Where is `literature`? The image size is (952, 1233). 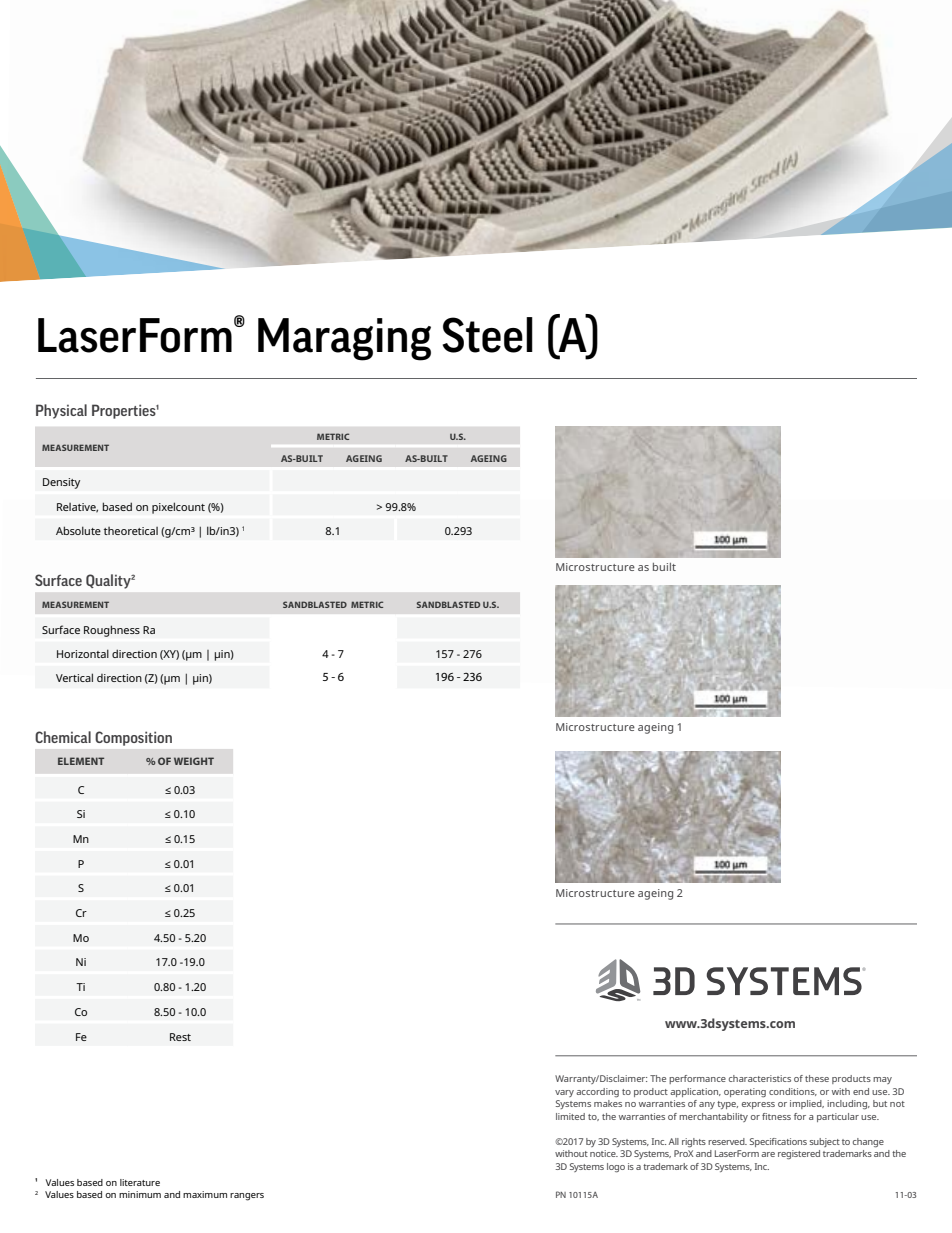
literature is located at coordinates (140, 1182).
